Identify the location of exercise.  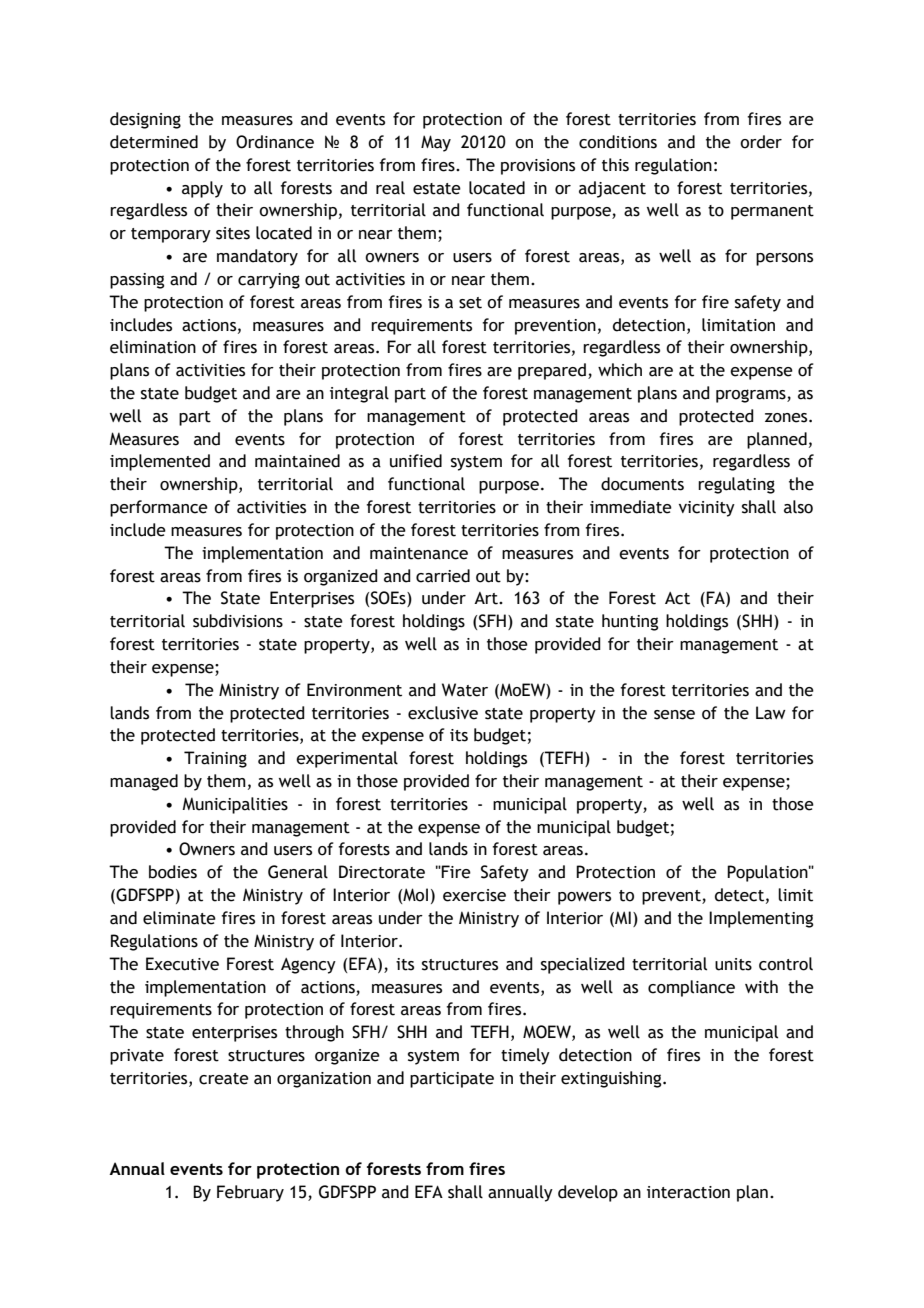
(474, 895).
